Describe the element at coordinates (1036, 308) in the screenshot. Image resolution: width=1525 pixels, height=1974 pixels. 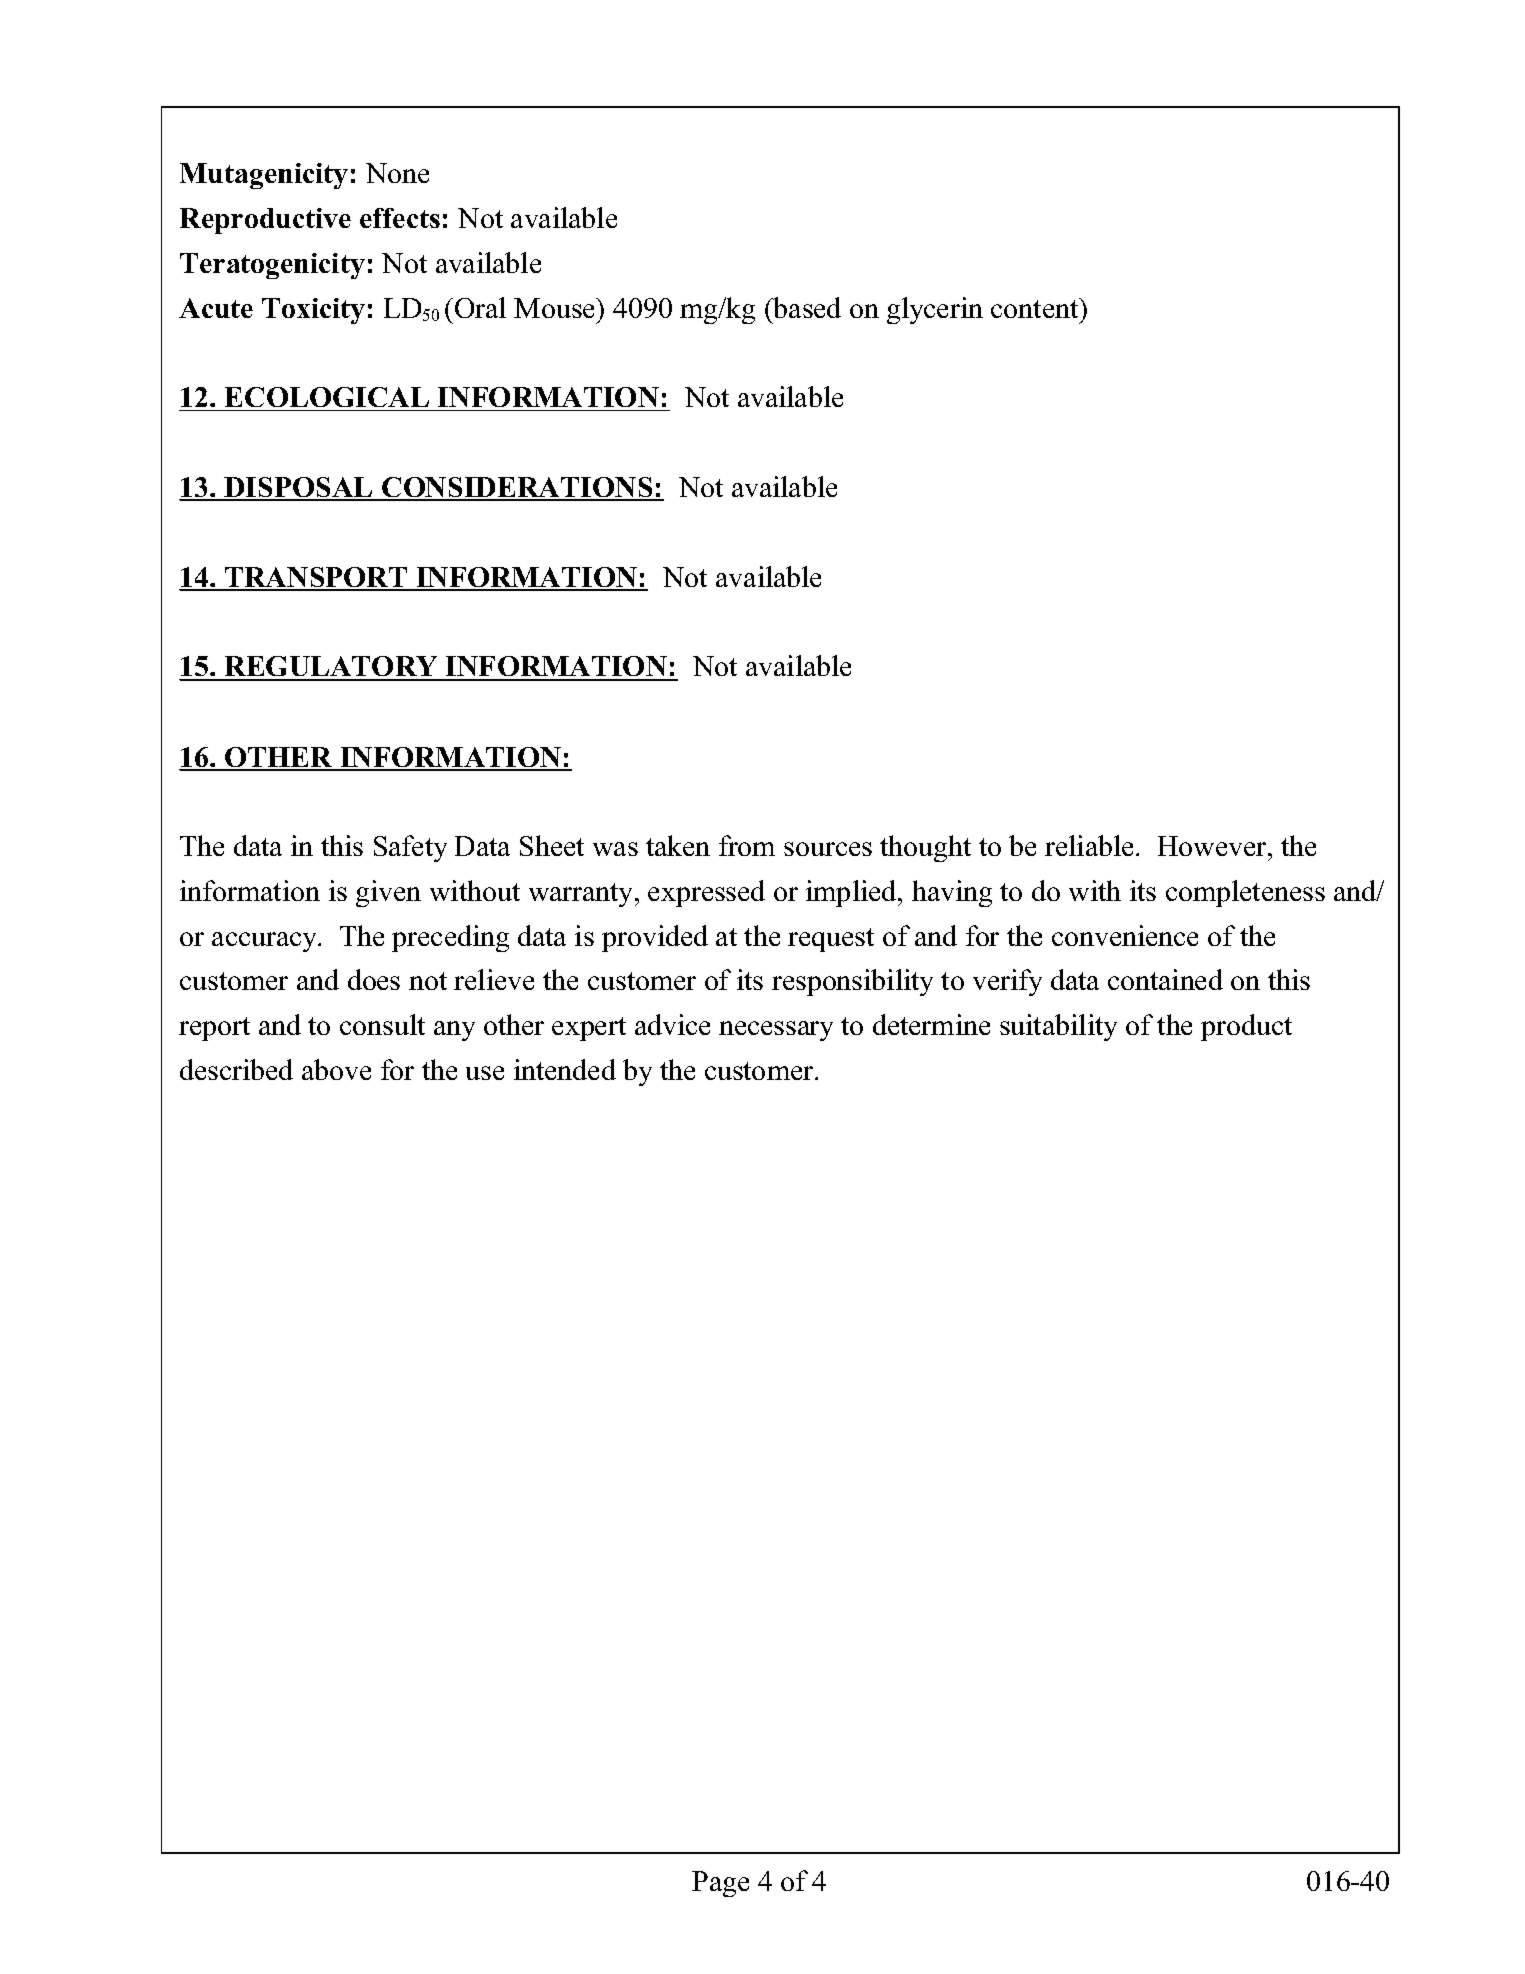
I see `content` at that location.
